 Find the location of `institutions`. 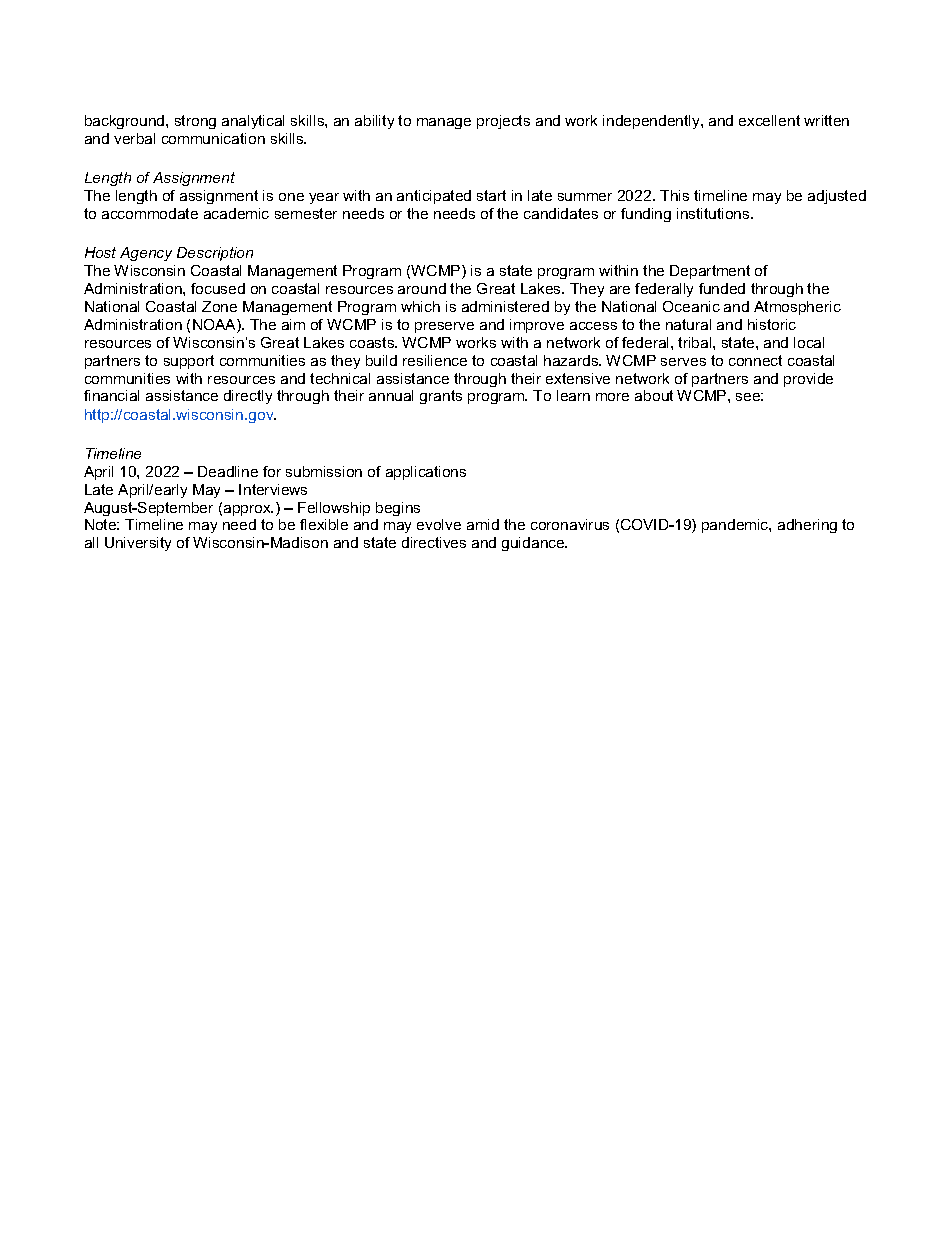

institutions is located at coordinates (714, 213).
